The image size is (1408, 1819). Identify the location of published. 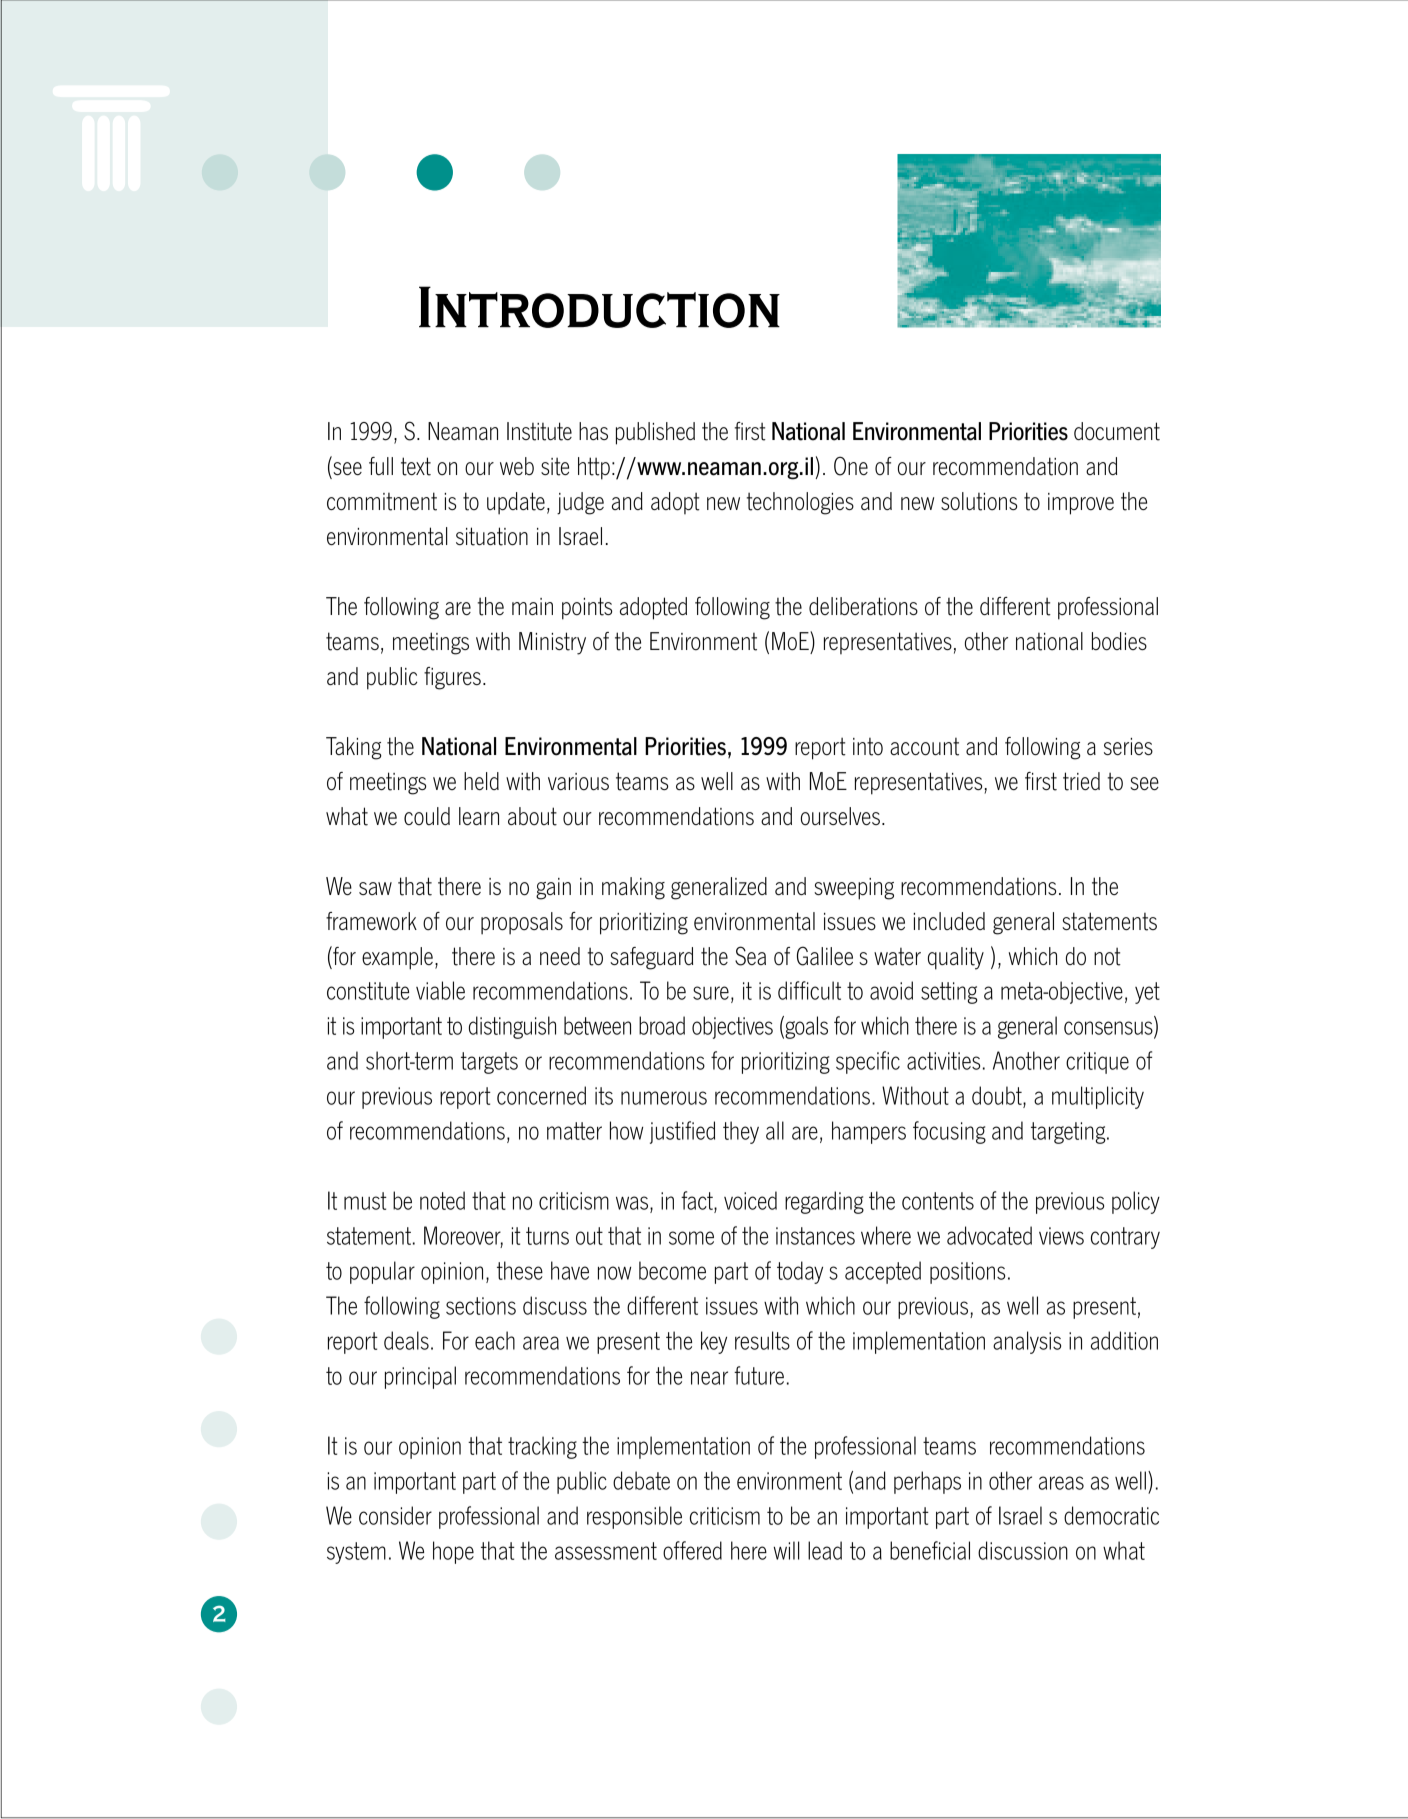
(655, 433).
